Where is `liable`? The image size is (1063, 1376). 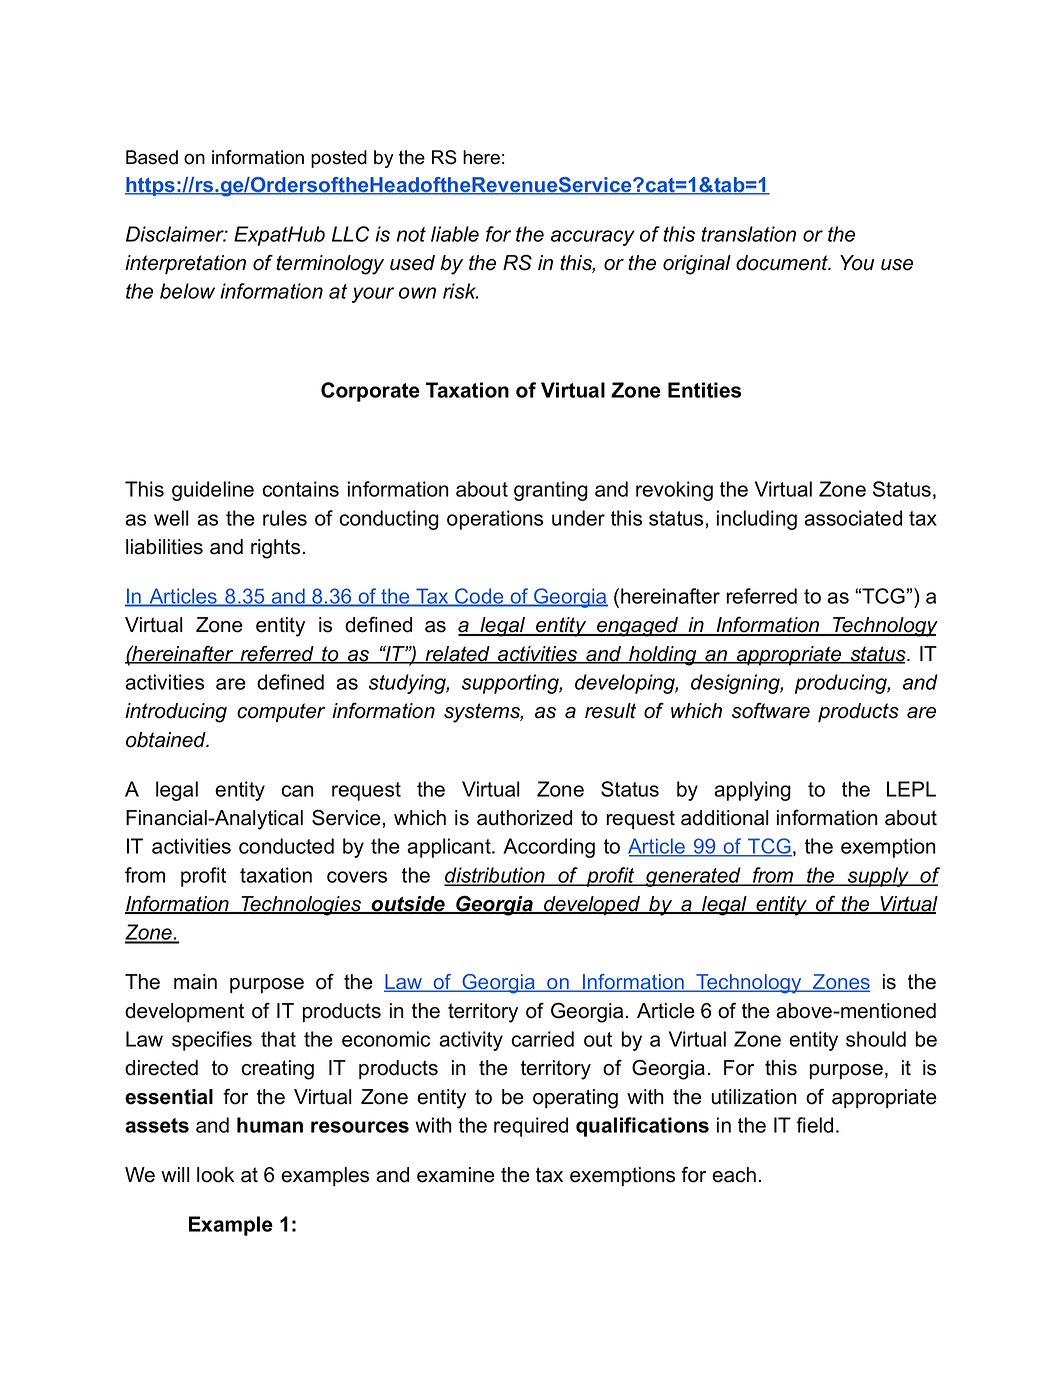
liable is located at coordinates (455, 234).
